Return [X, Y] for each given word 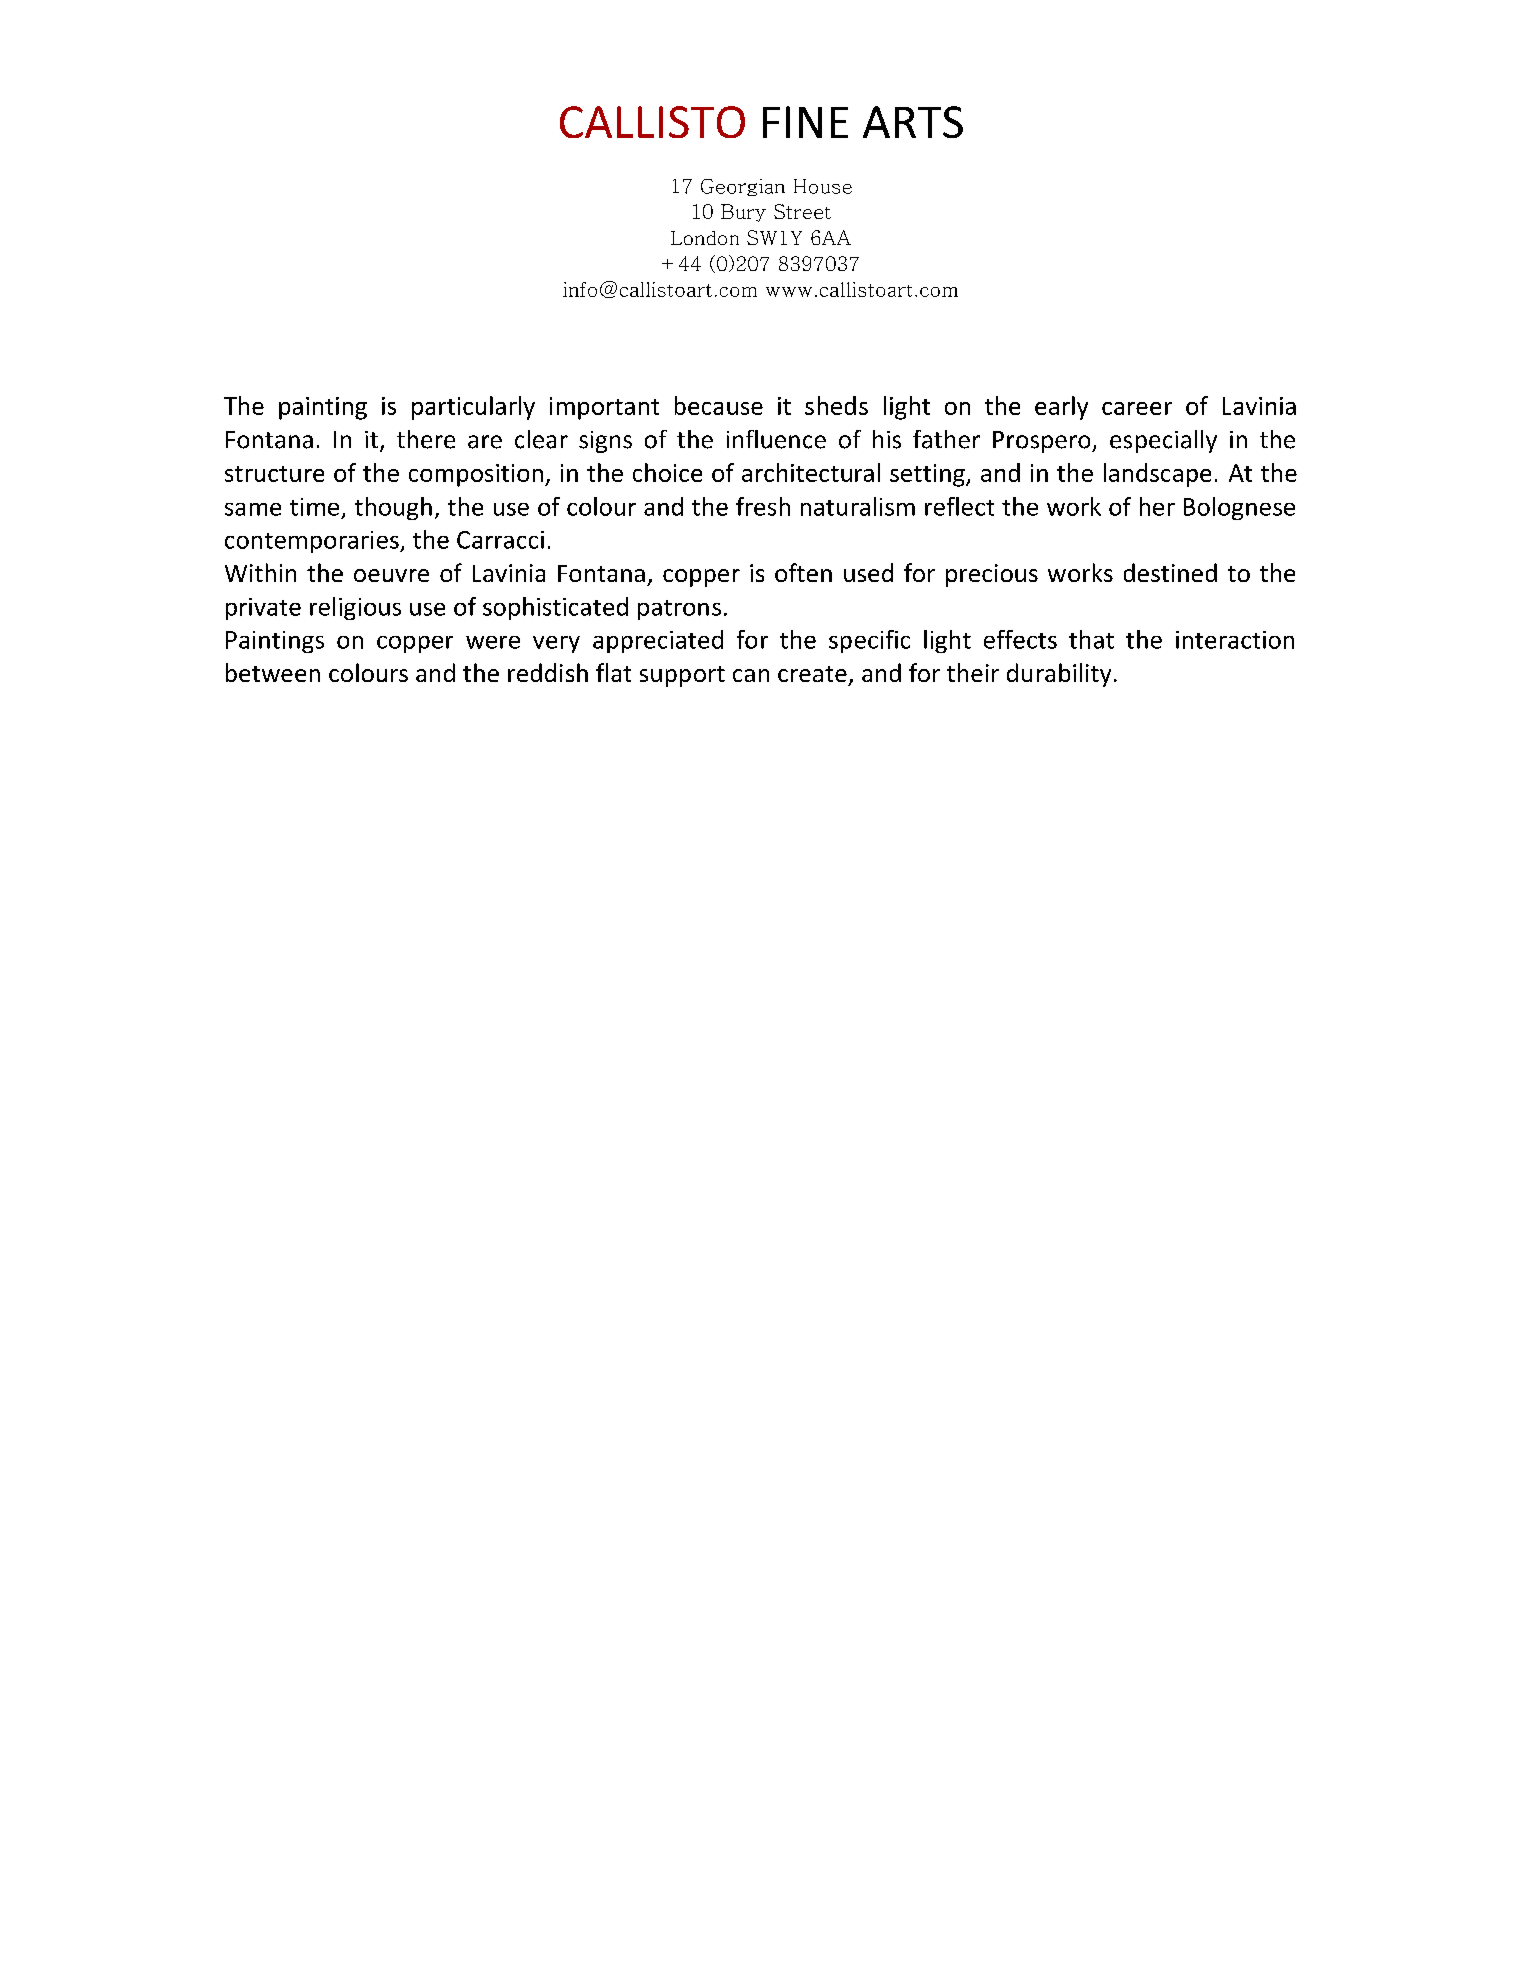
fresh [763, 506]
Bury [743, 213]
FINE [805, 122]
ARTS [913, 122]
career [1137, 408]
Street [802, 211]
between [273, 672]
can [751, 675]
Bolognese [1239, 508]
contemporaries [313, 542]
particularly [473, 408]
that [1091, 639]
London [705, 238]
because [719, 405]
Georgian [743, 187]
